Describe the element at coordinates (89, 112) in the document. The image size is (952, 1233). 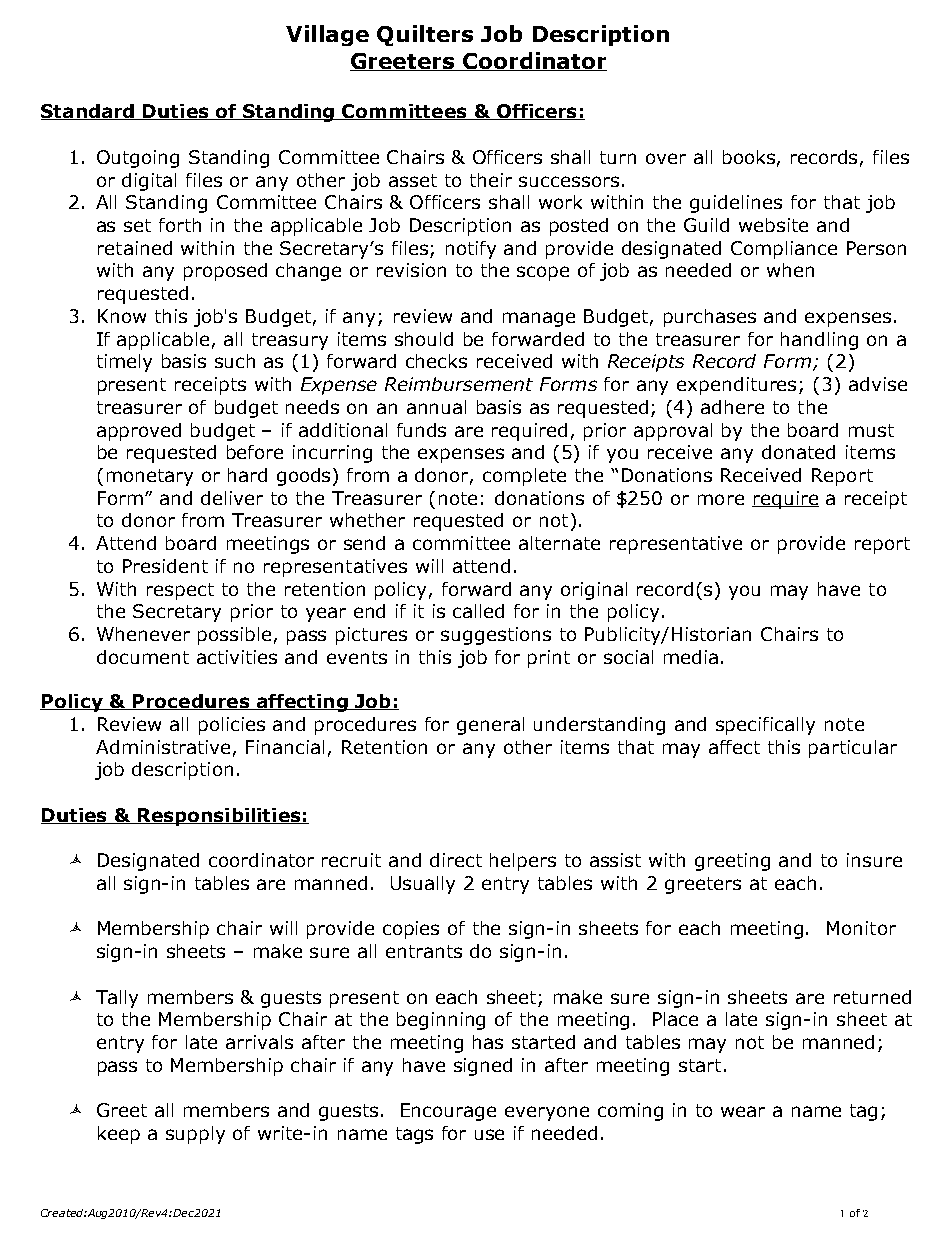
I see `Standard` at that location.
